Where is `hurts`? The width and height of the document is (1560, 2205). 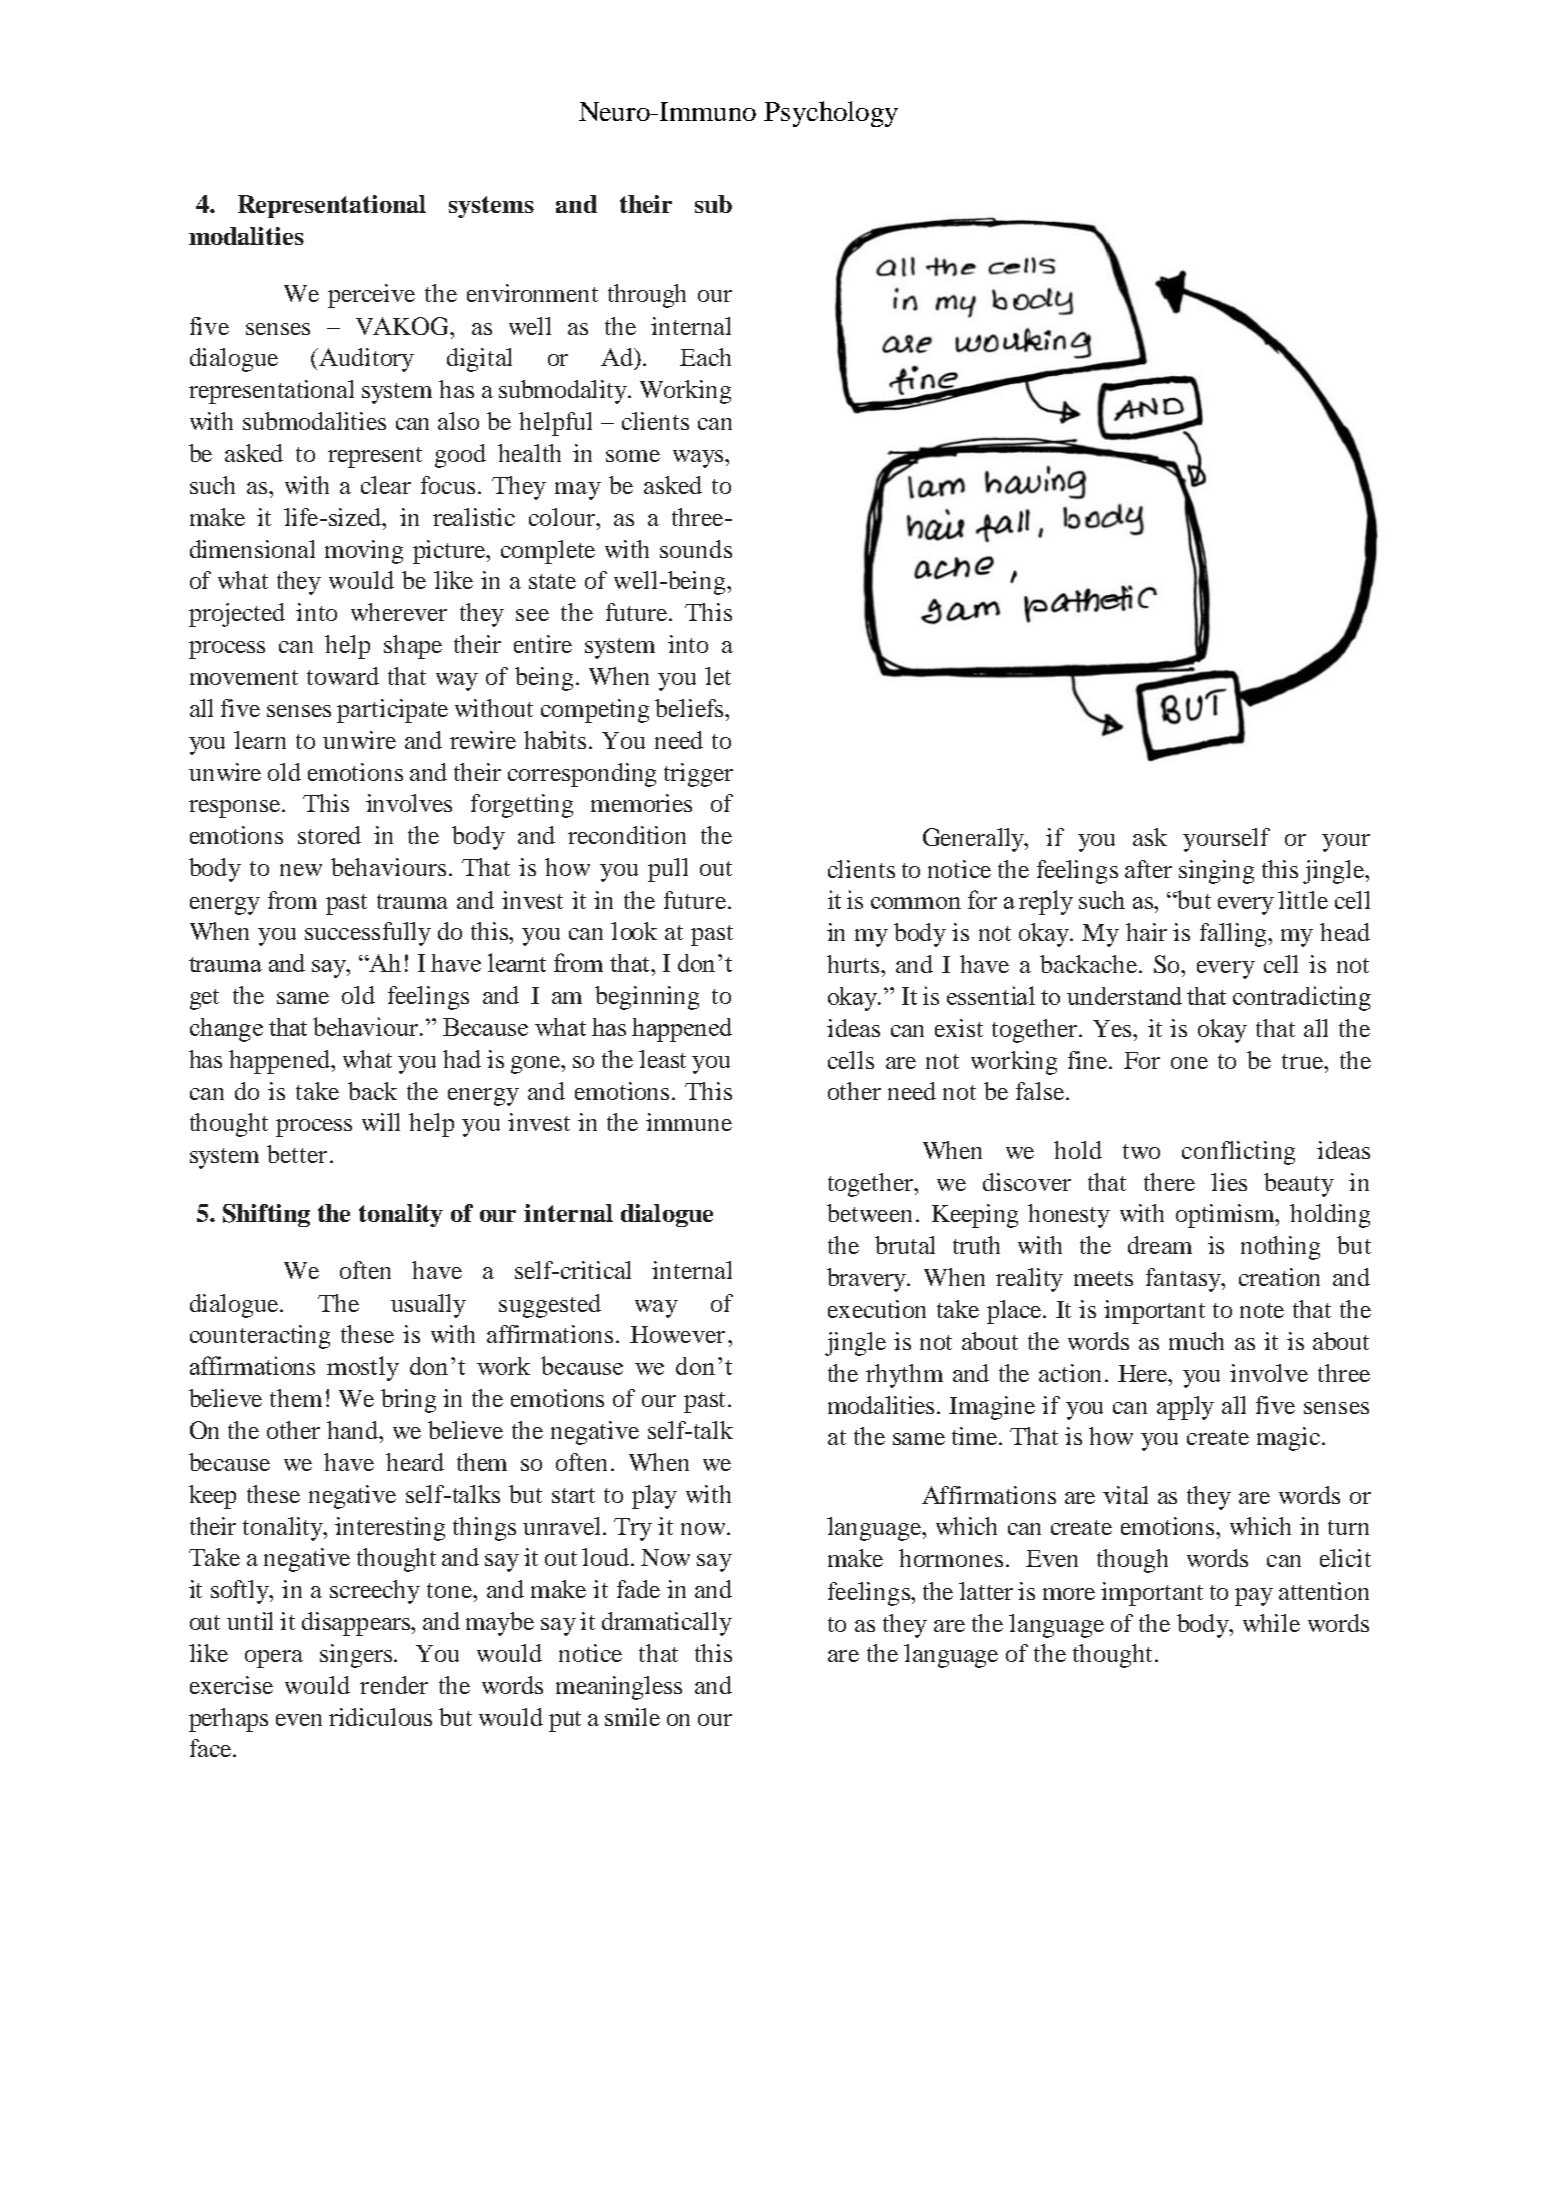 hurts is located at coordinates (854, 964).
